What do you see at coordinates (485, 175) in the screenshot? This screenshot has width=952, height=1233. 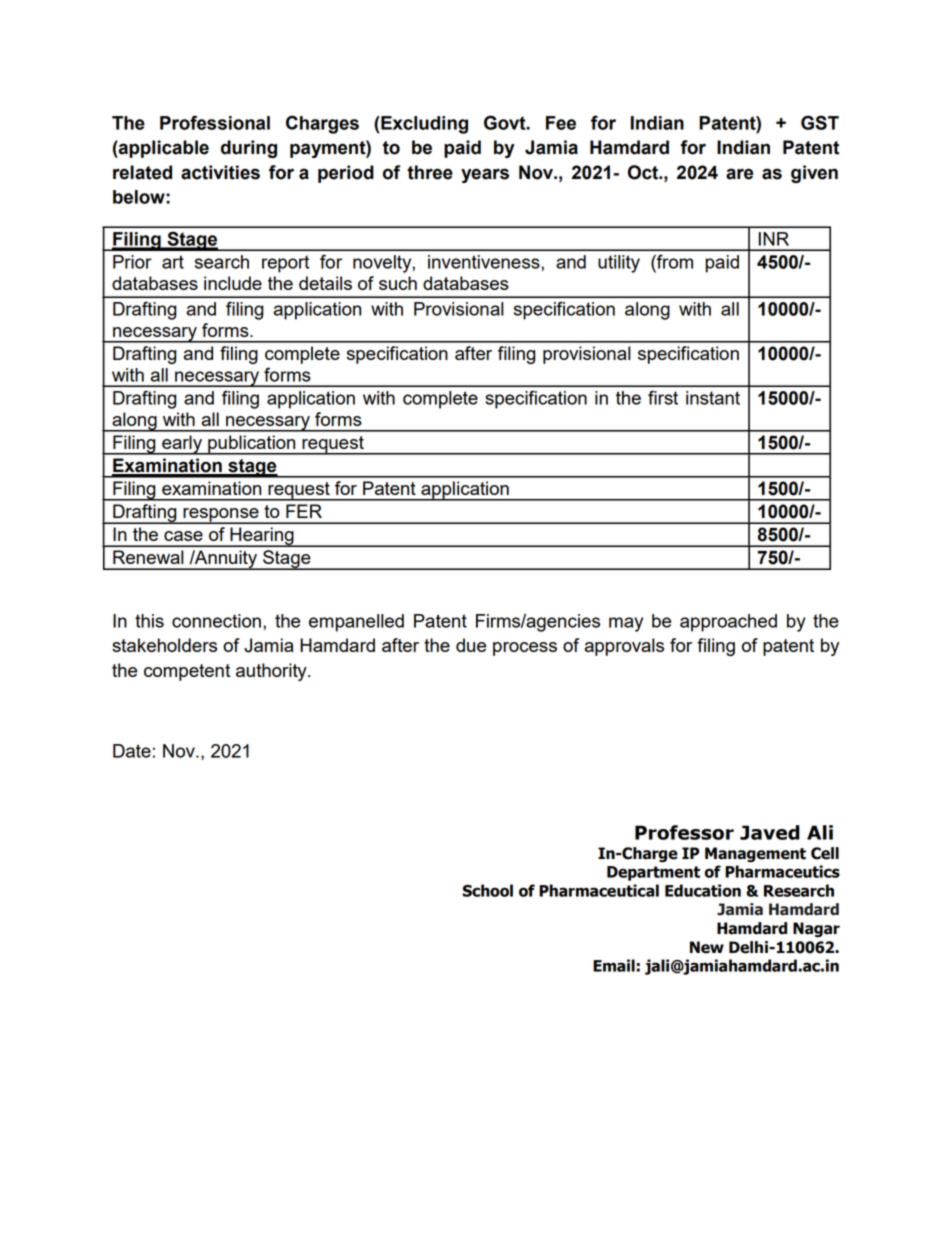 I see `years` at bounding box center [485, 175].
